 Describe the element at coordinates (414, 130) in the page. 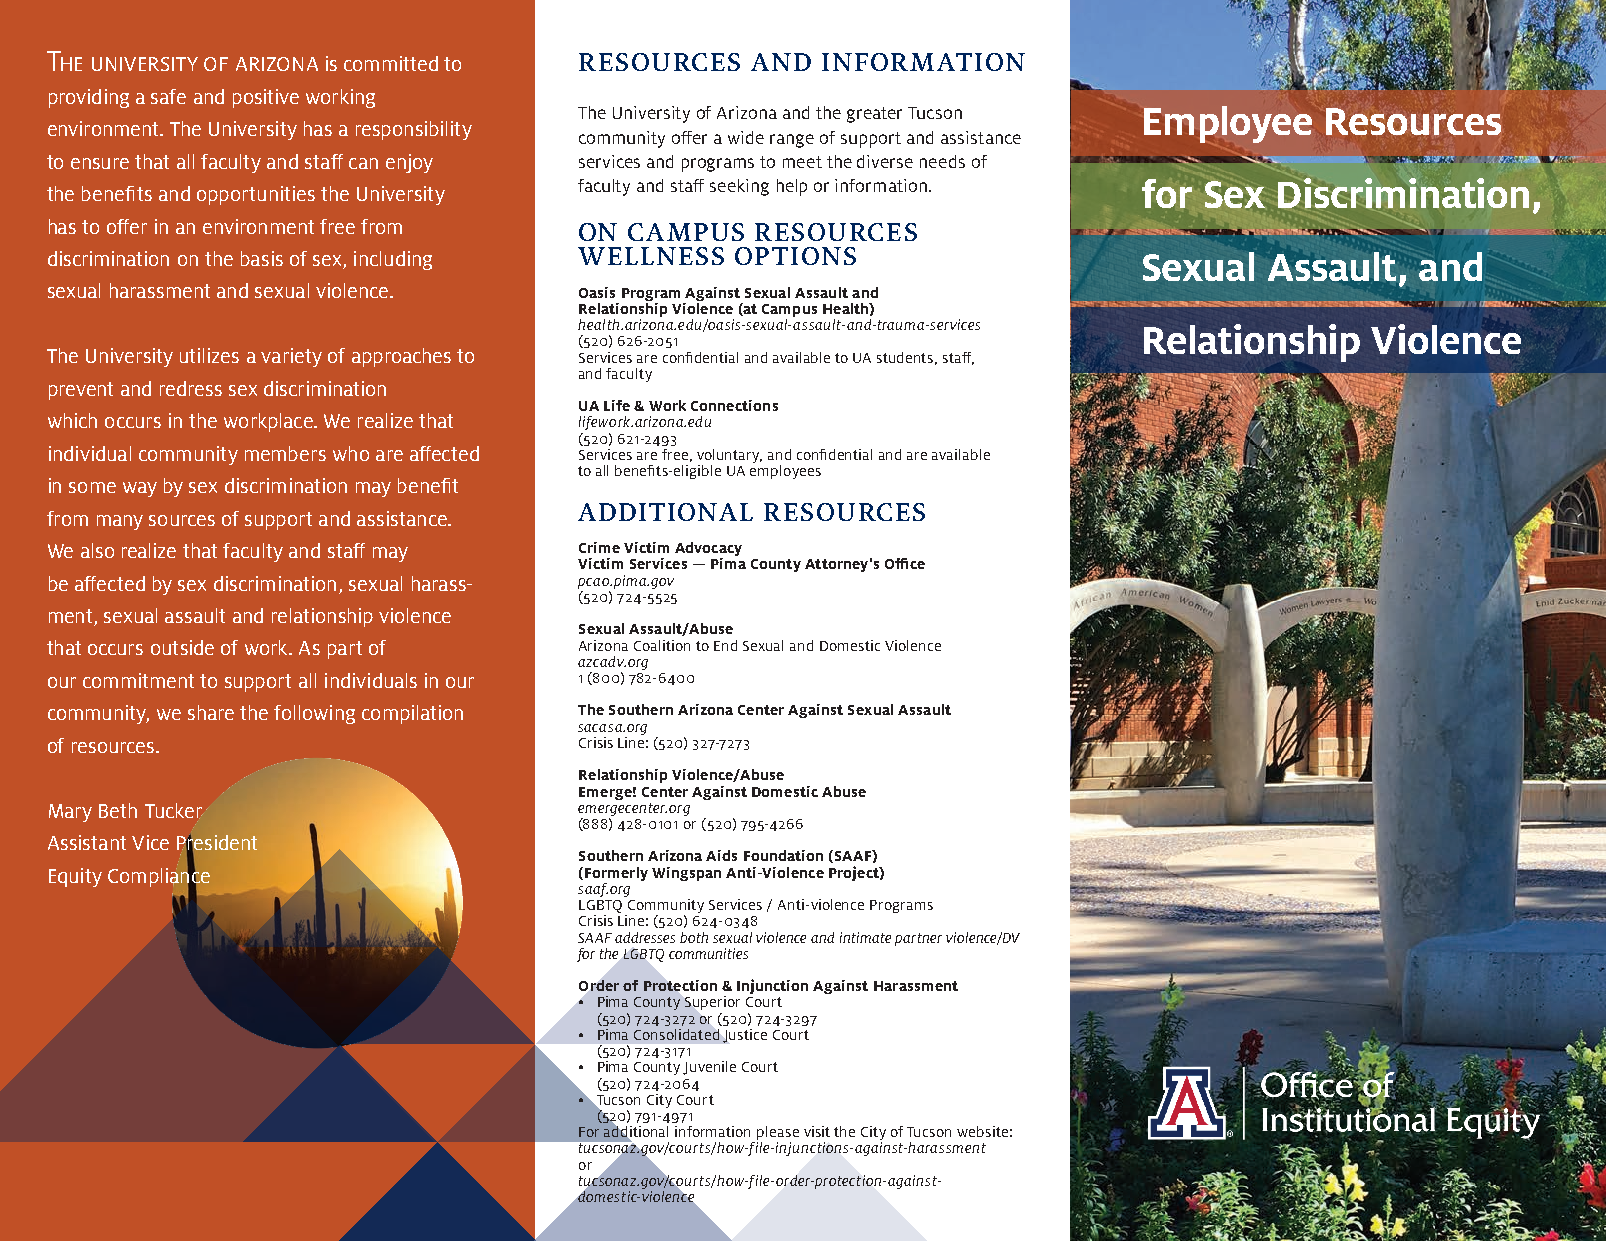

I see `responsibility` at that location.
